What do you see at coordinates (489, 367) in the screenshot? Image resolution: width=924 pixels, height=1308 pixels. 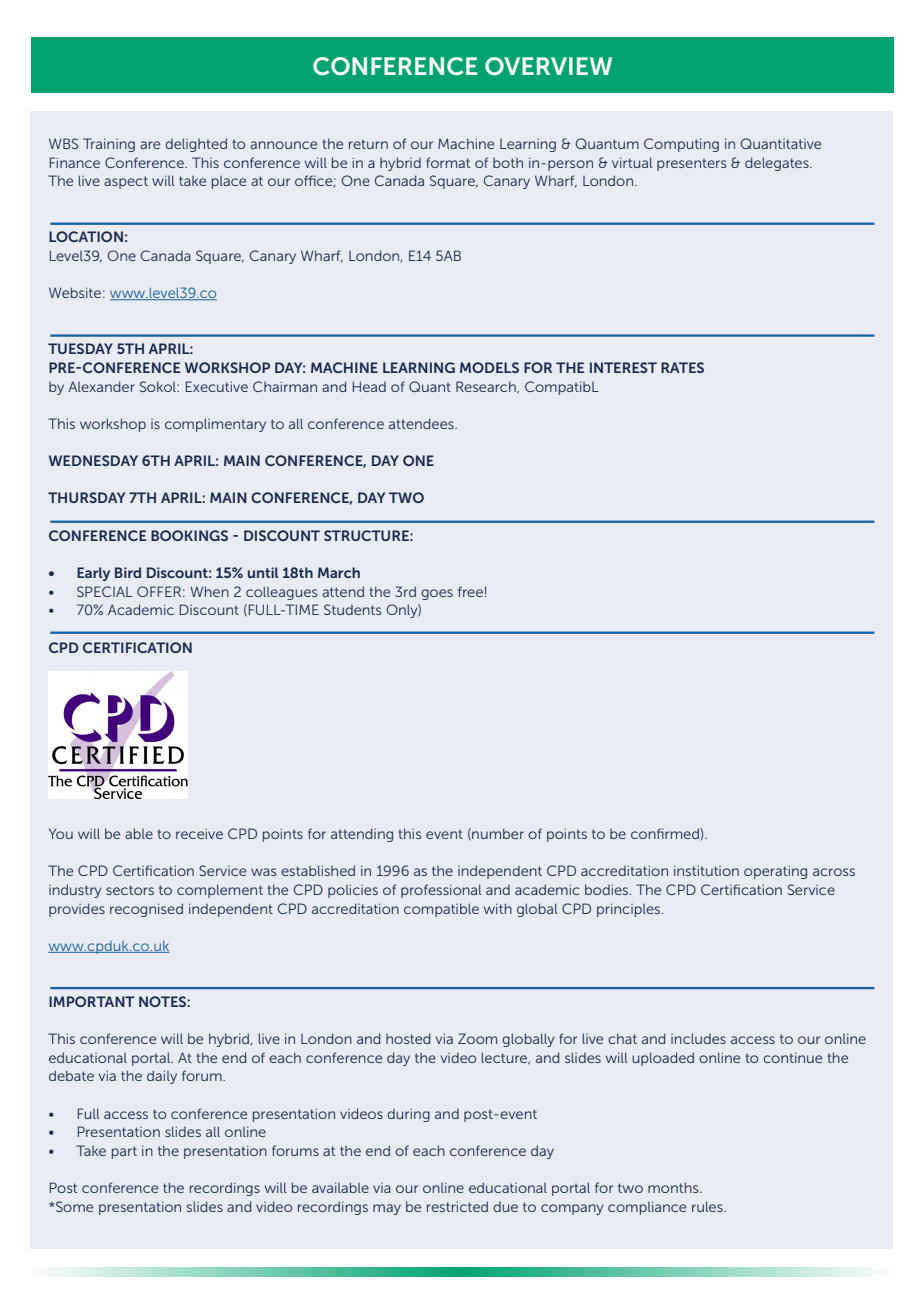 I see `MODELS` at bounding box center [489, 367].
